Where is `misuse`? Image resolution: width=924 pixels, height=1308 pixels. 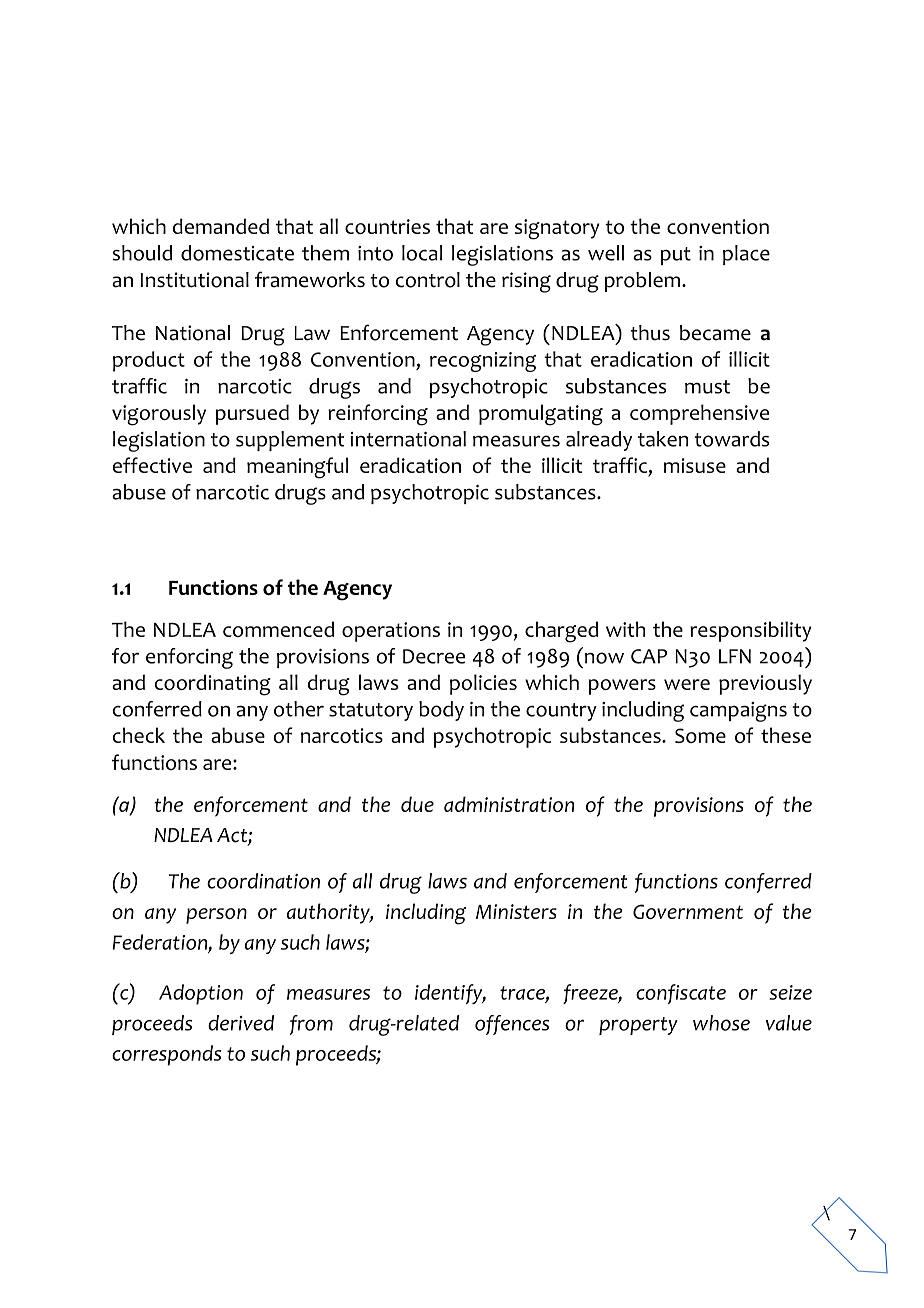 misuse is located at coordinates (695, 465).
